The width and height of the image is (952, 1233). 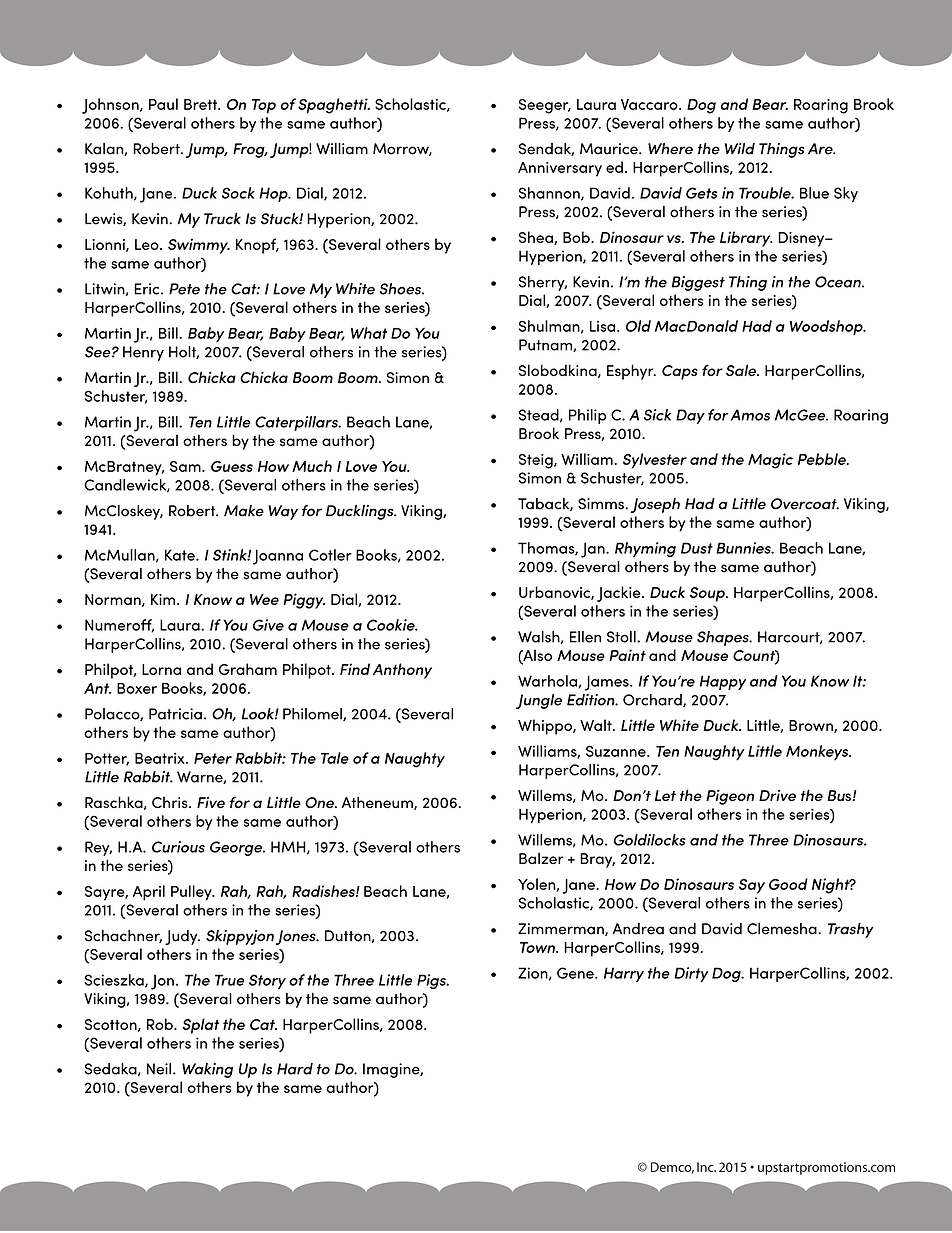 I want to click on Wild, so click(x=740, y=149).
